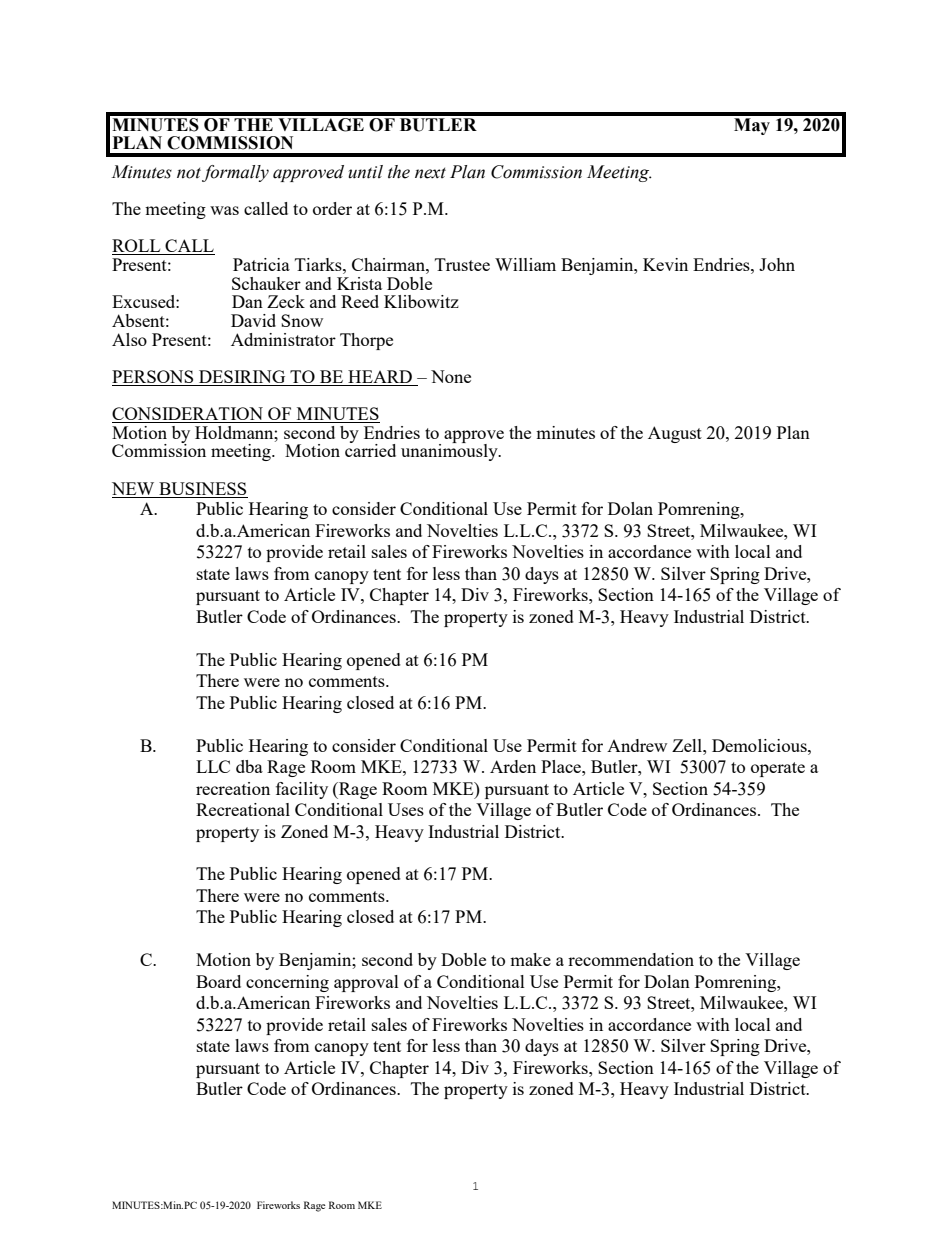 This page has height=1233, width=952. What do you see at coordinates (688, 745) in the page?
I see `Zell` at bounding box center [688, 745].
